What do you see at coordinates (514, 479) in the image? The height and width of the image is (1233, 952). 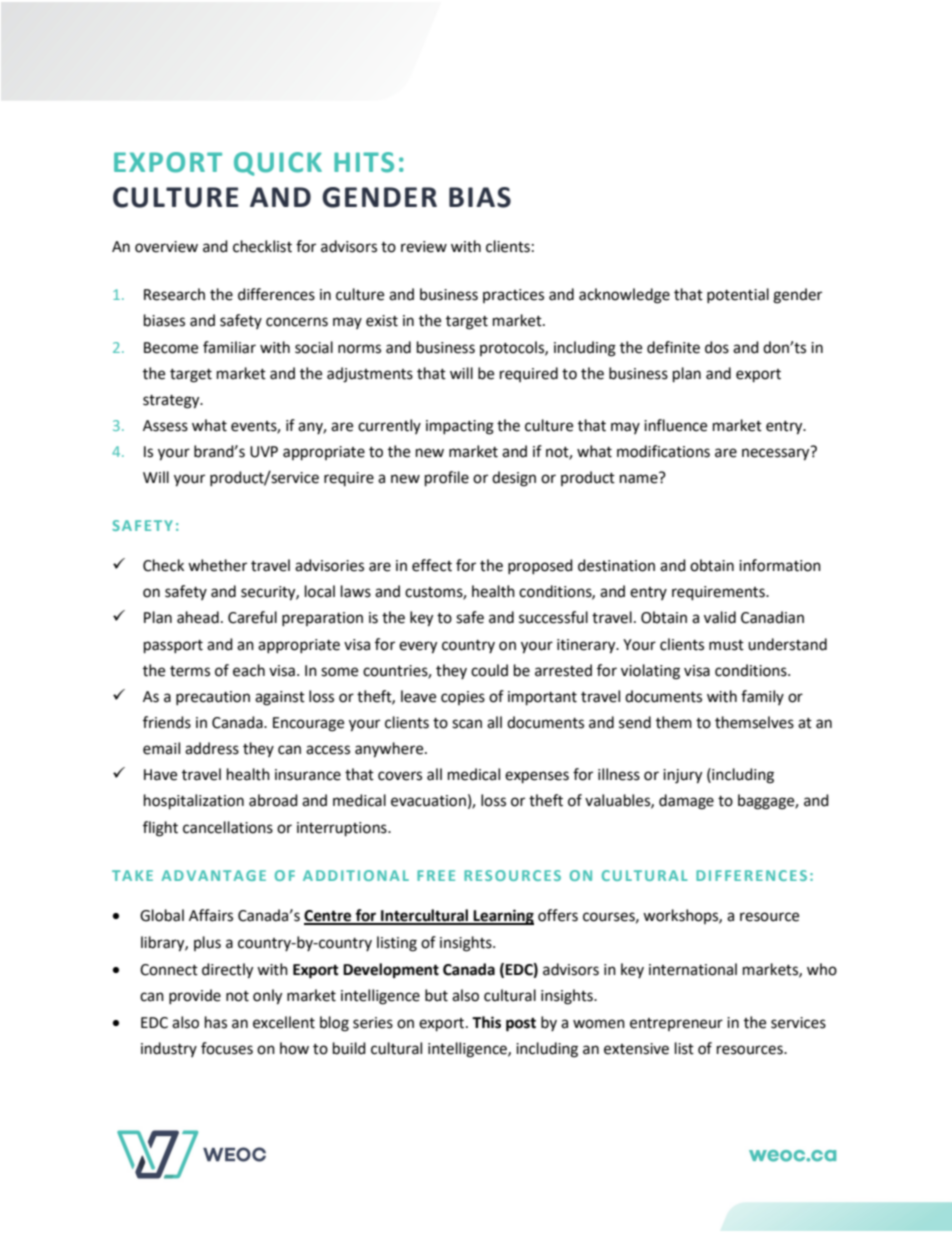 I see `design` at bounding box center [514, 479].
